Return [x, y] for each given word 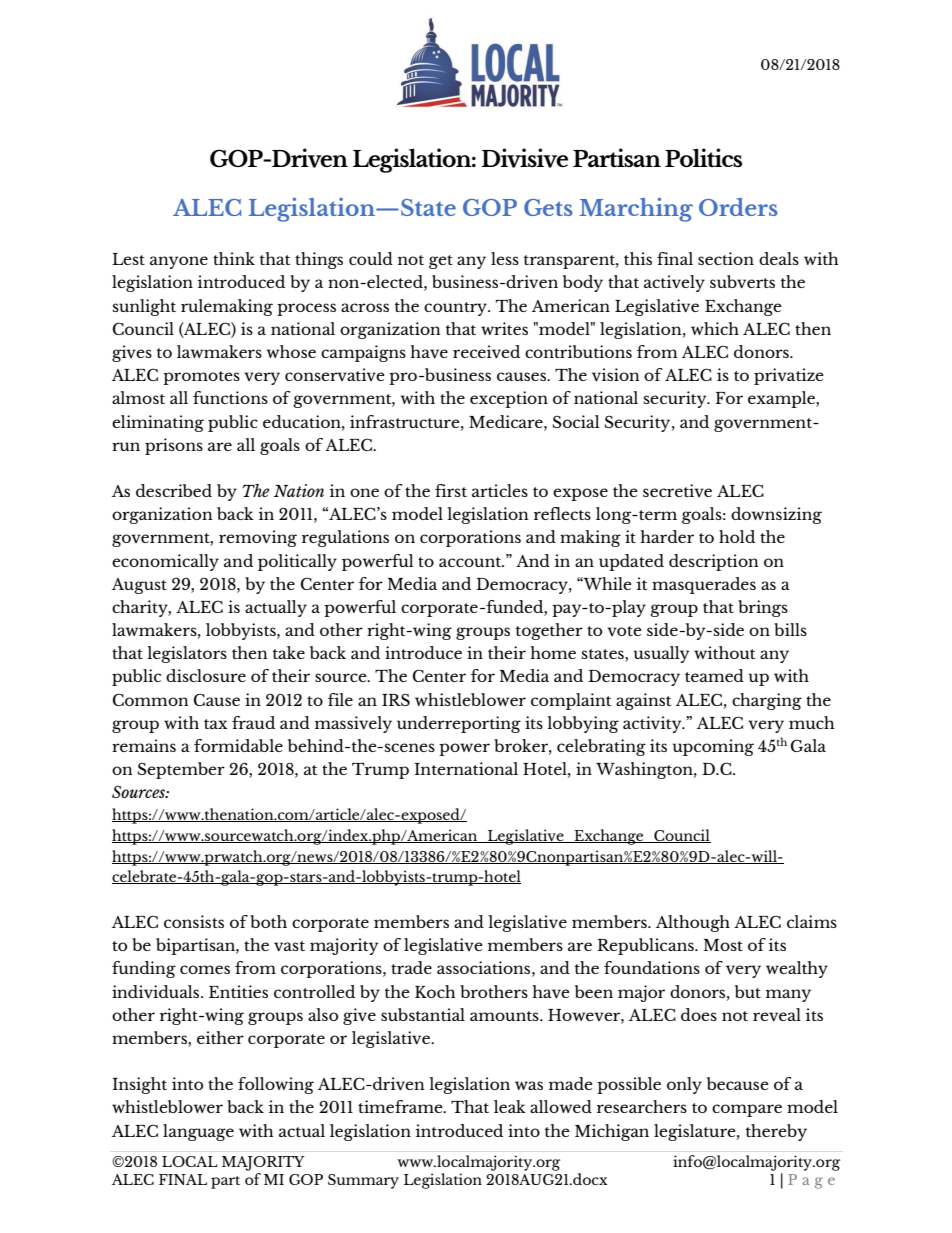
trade [411, 967]
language [198, 1132]
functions [230, 397]
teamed [714, 675]
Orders [738, 207]
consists [194, 921]
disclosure [206, 675]
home [553, 652]
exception [509, 399]
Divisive [524, 158]
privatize [789, 376]
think [234, 258]
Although [693, 923]
